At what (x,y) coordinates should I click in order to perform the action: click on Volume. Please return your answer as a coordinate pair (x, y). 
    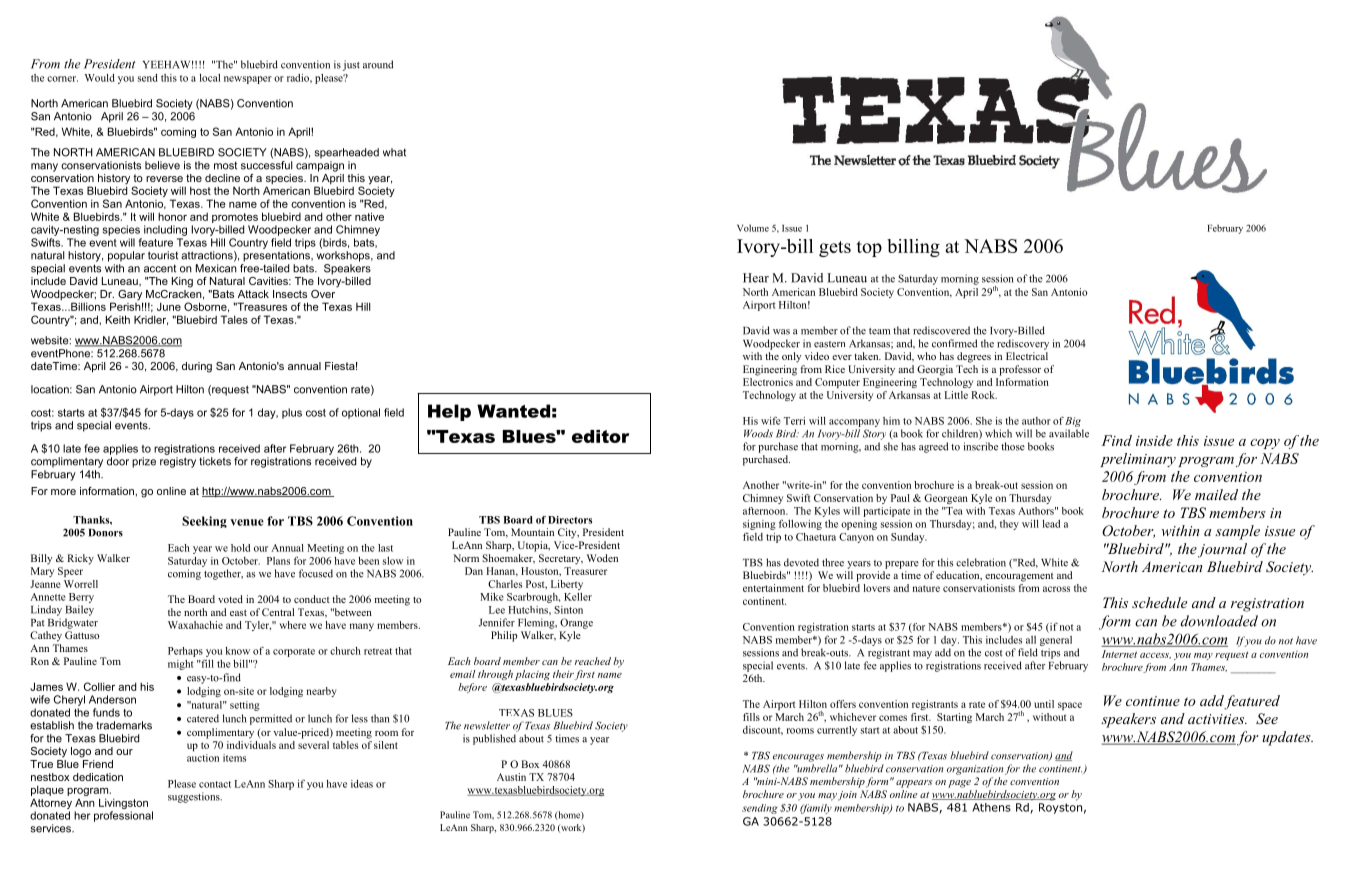
    Looking at the image, I should click on (753, 228).
